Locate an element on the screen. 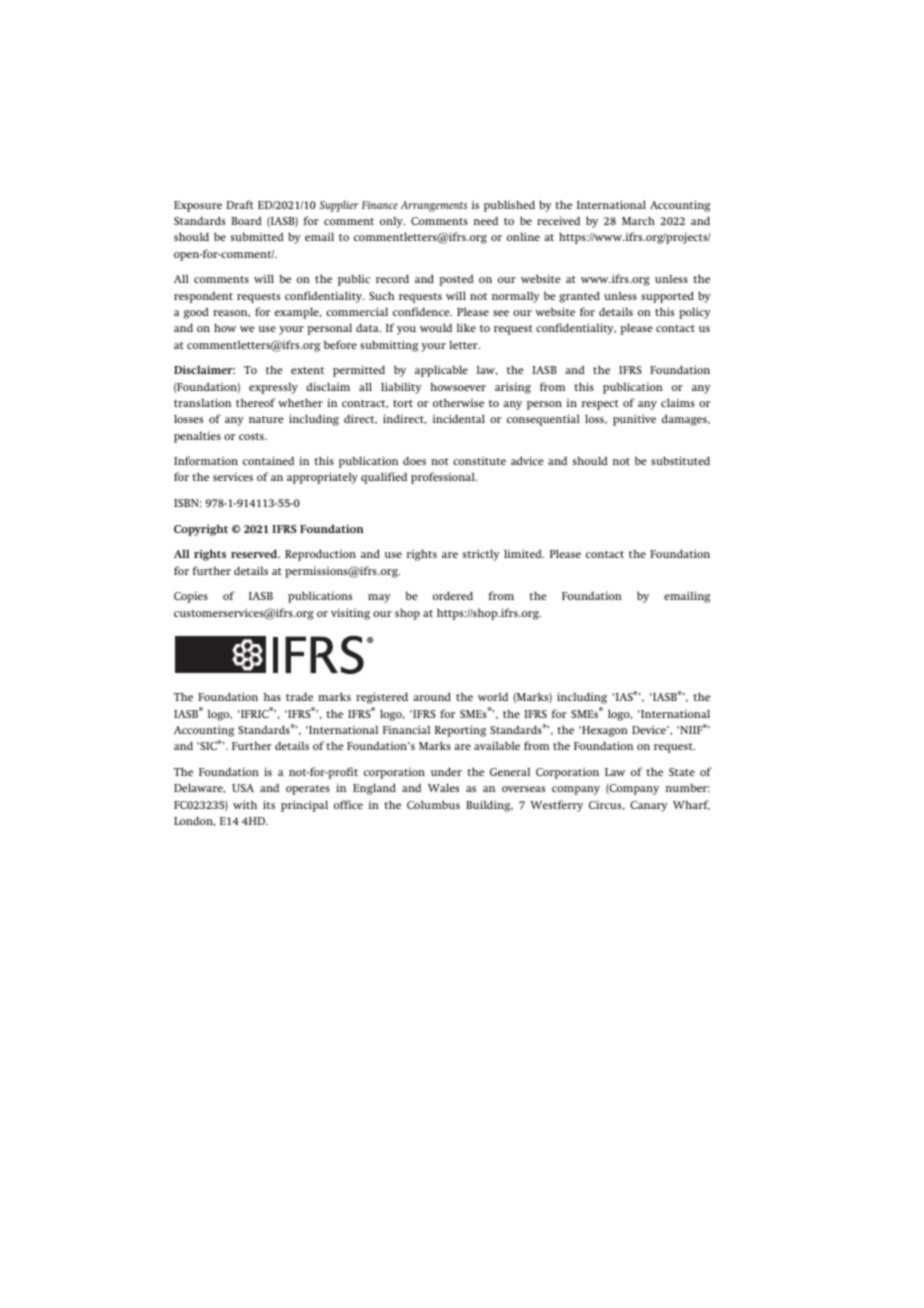 This screenshot has width=924, height=1308. Wales is located at coordinates (443, 787).
